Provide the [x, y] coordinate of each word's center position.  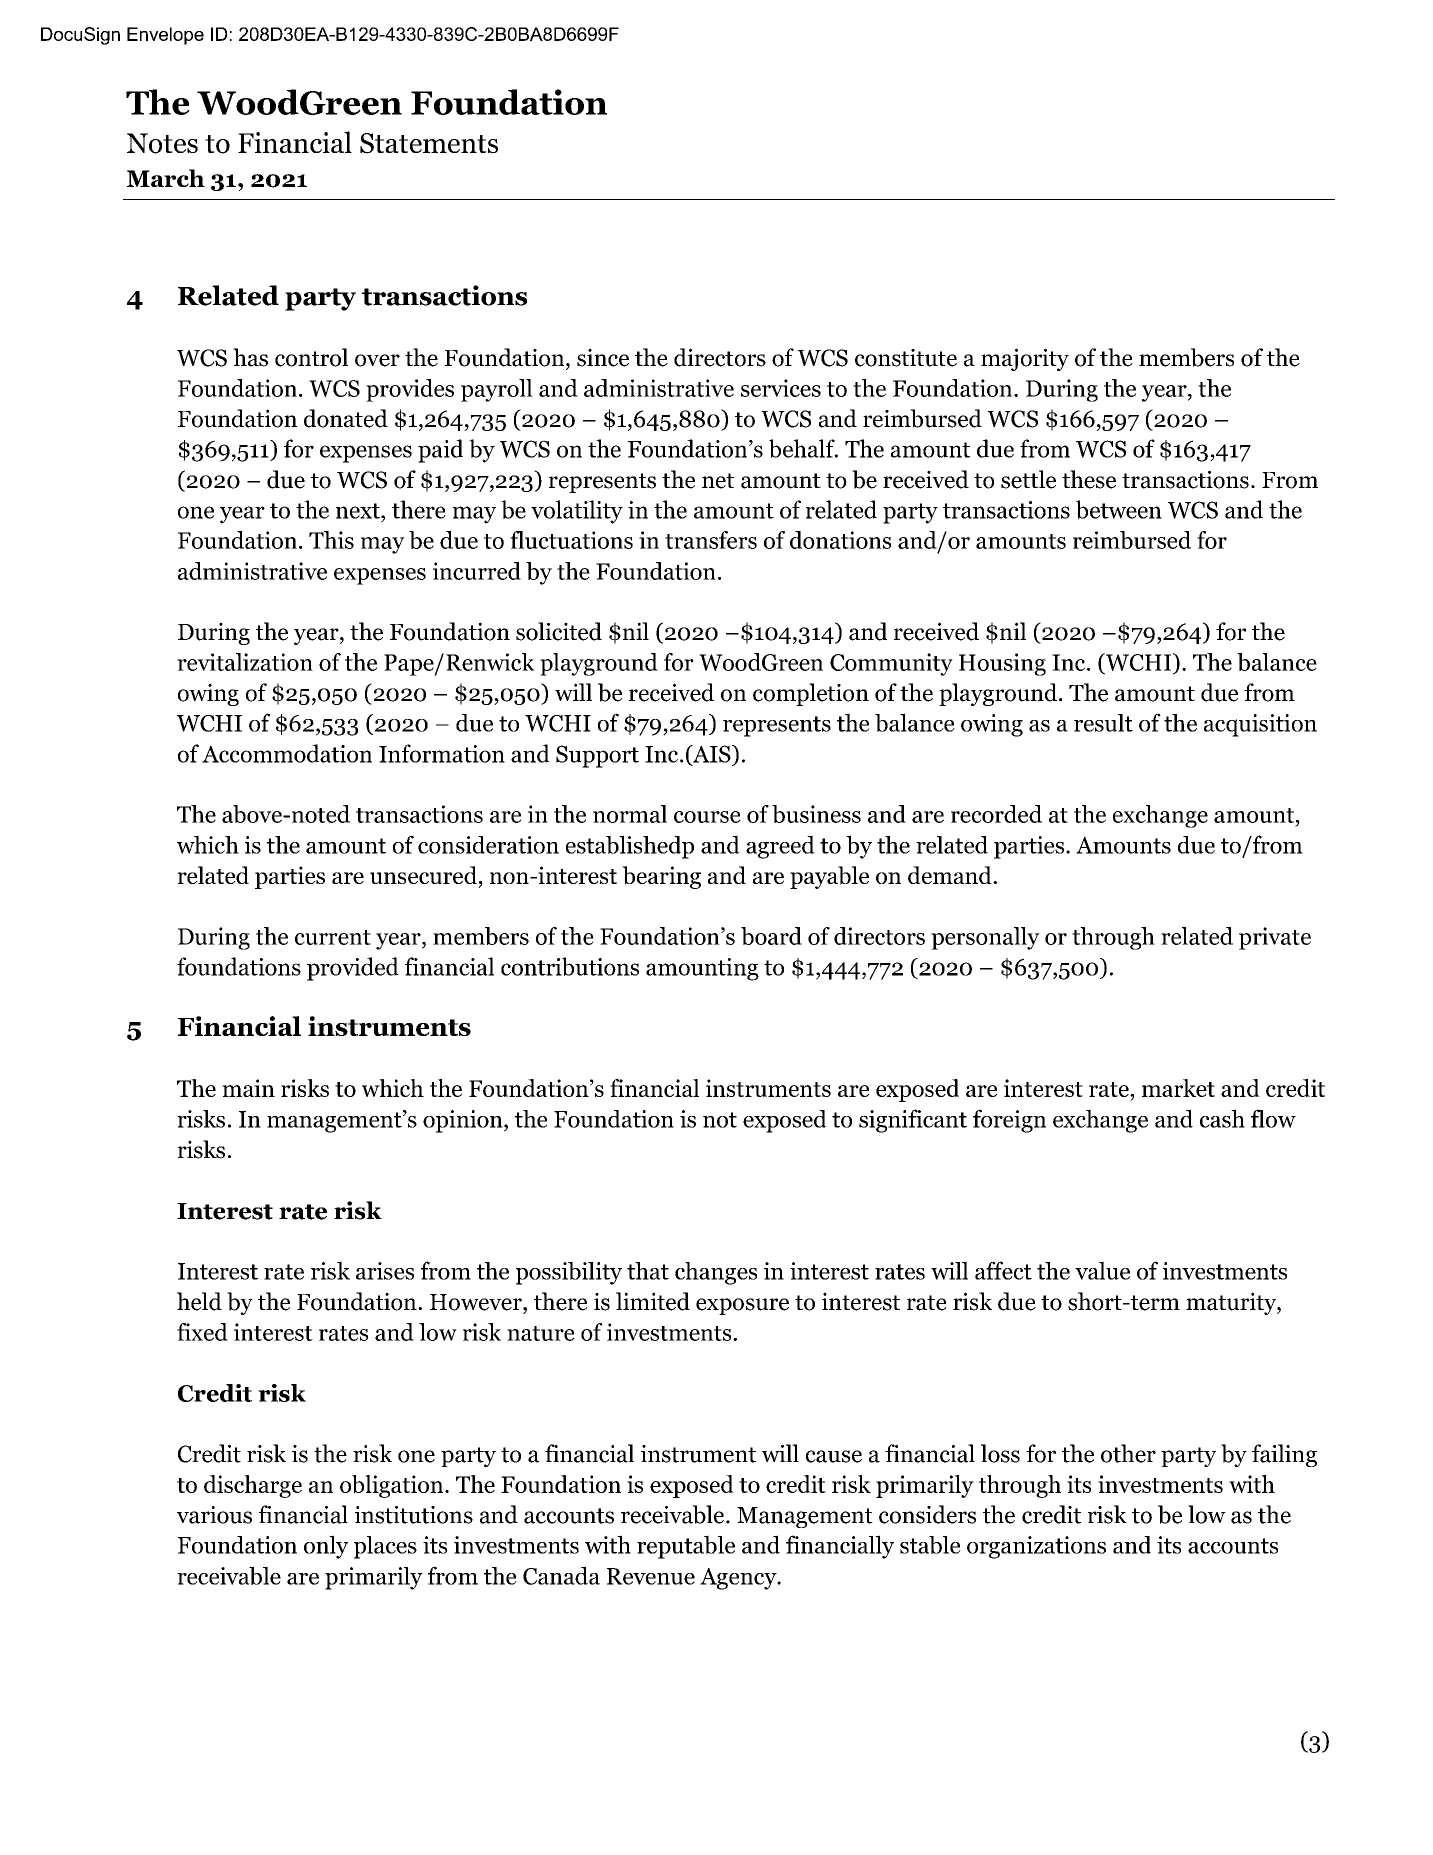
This [331, 540]
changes [716, 1273]
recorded [996, 814]
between [1119, 509]
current [333, 937]
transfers [711, 540]
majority [1025, 359]
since [603, 357]
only [326, 1547]
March [166, 178]
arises [385, 1271]
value [1102, 1270]
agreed [780, 847]
